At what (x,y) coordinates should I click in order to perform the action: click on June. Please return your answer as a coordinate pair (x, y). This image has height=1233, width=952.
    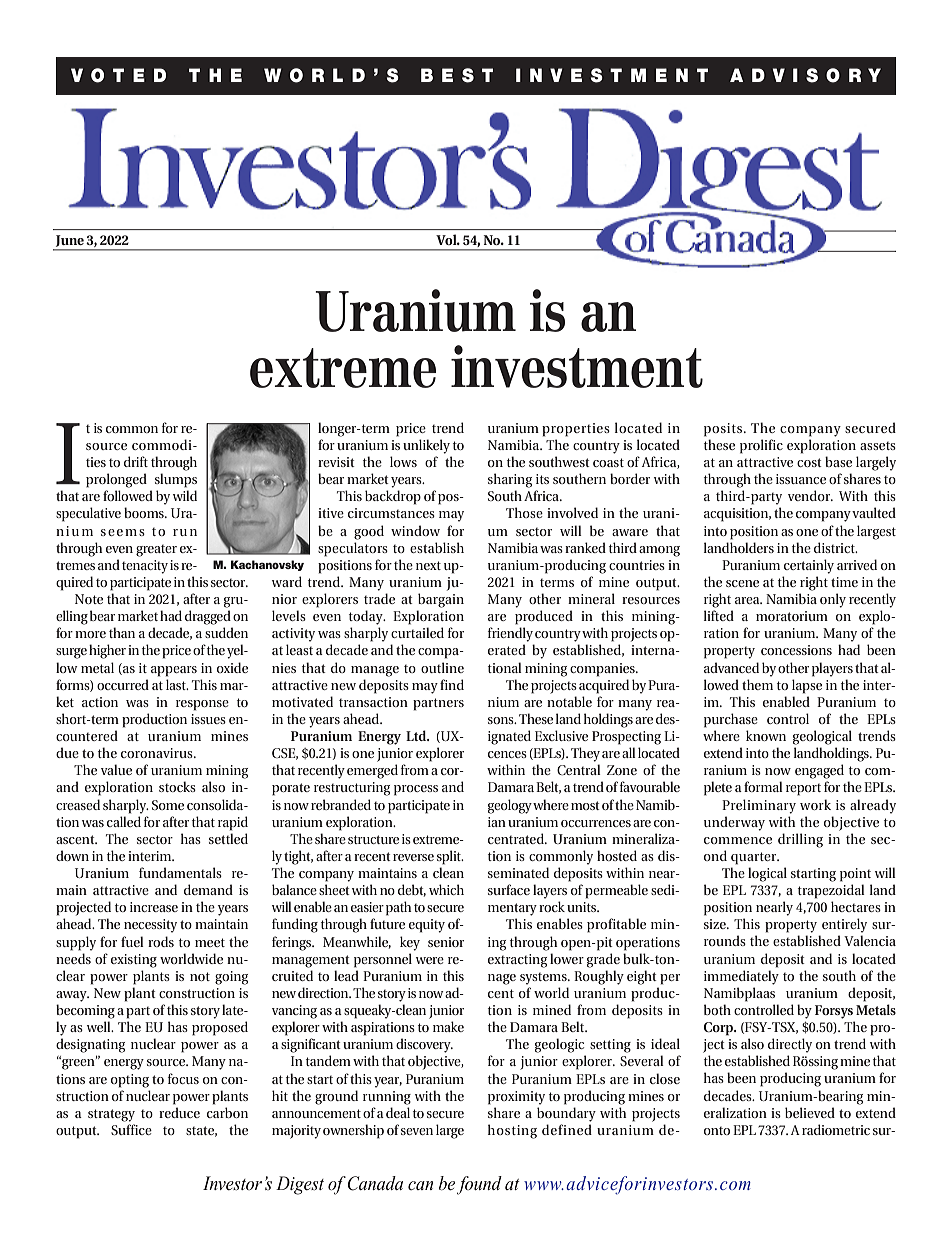
    Looking at the image, I should click on (70, 241).
